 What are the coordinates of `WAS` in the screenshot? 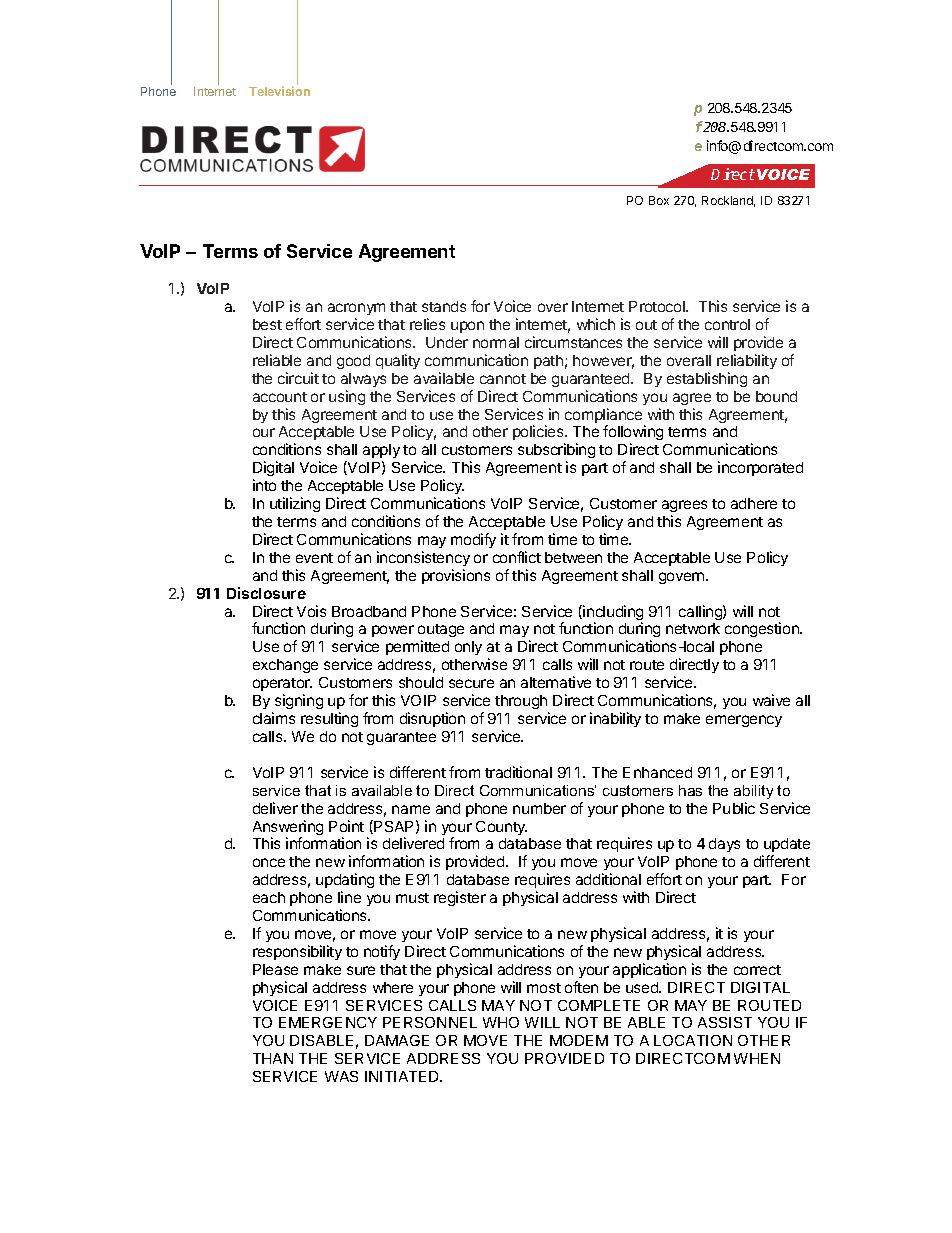 It's located at (341, 1076).
